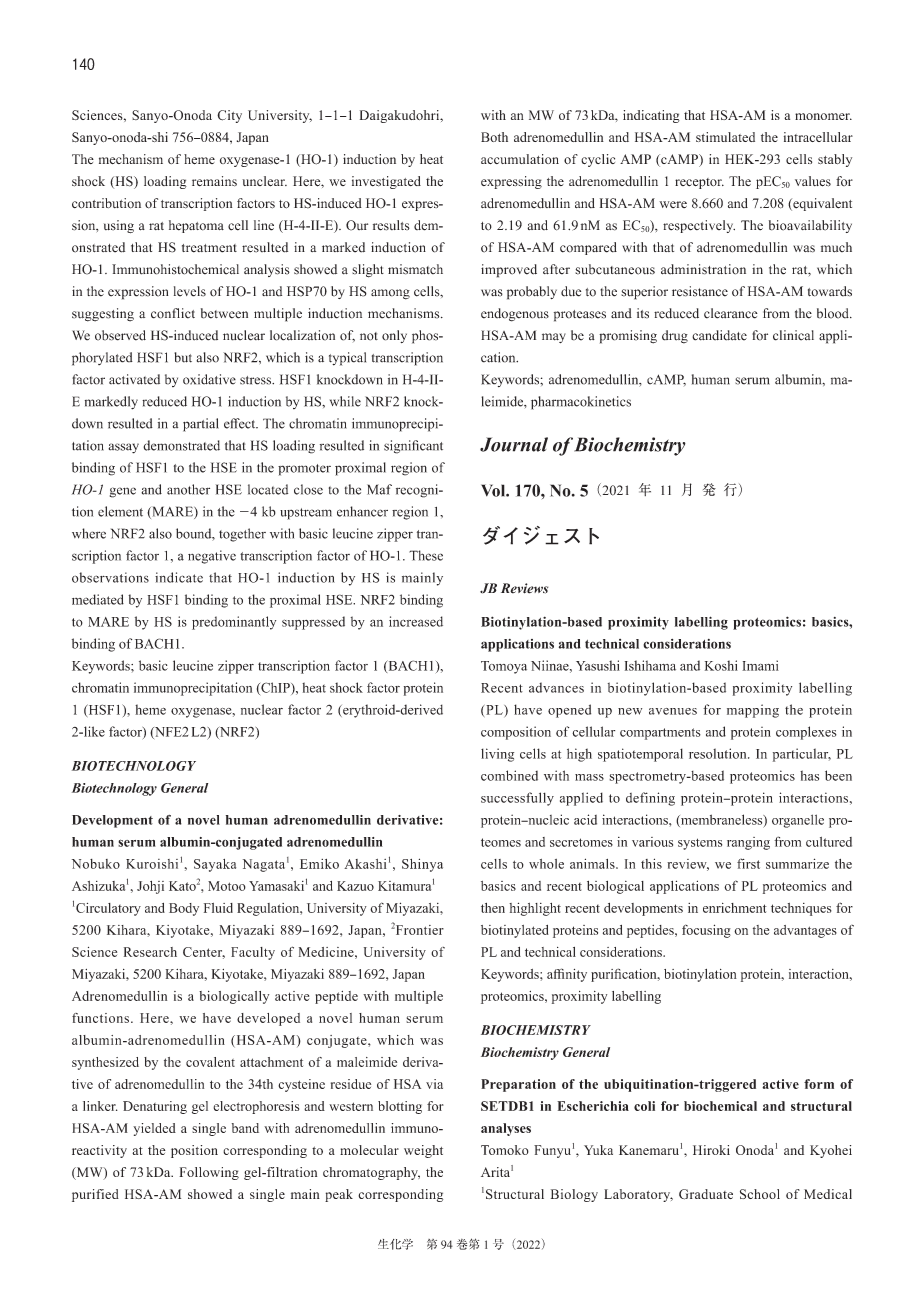 This document has width=924, height=1308. What do you see at coordinates (725, 137) in the document?
I see `stimulated` at bounding box center [725, 137].
